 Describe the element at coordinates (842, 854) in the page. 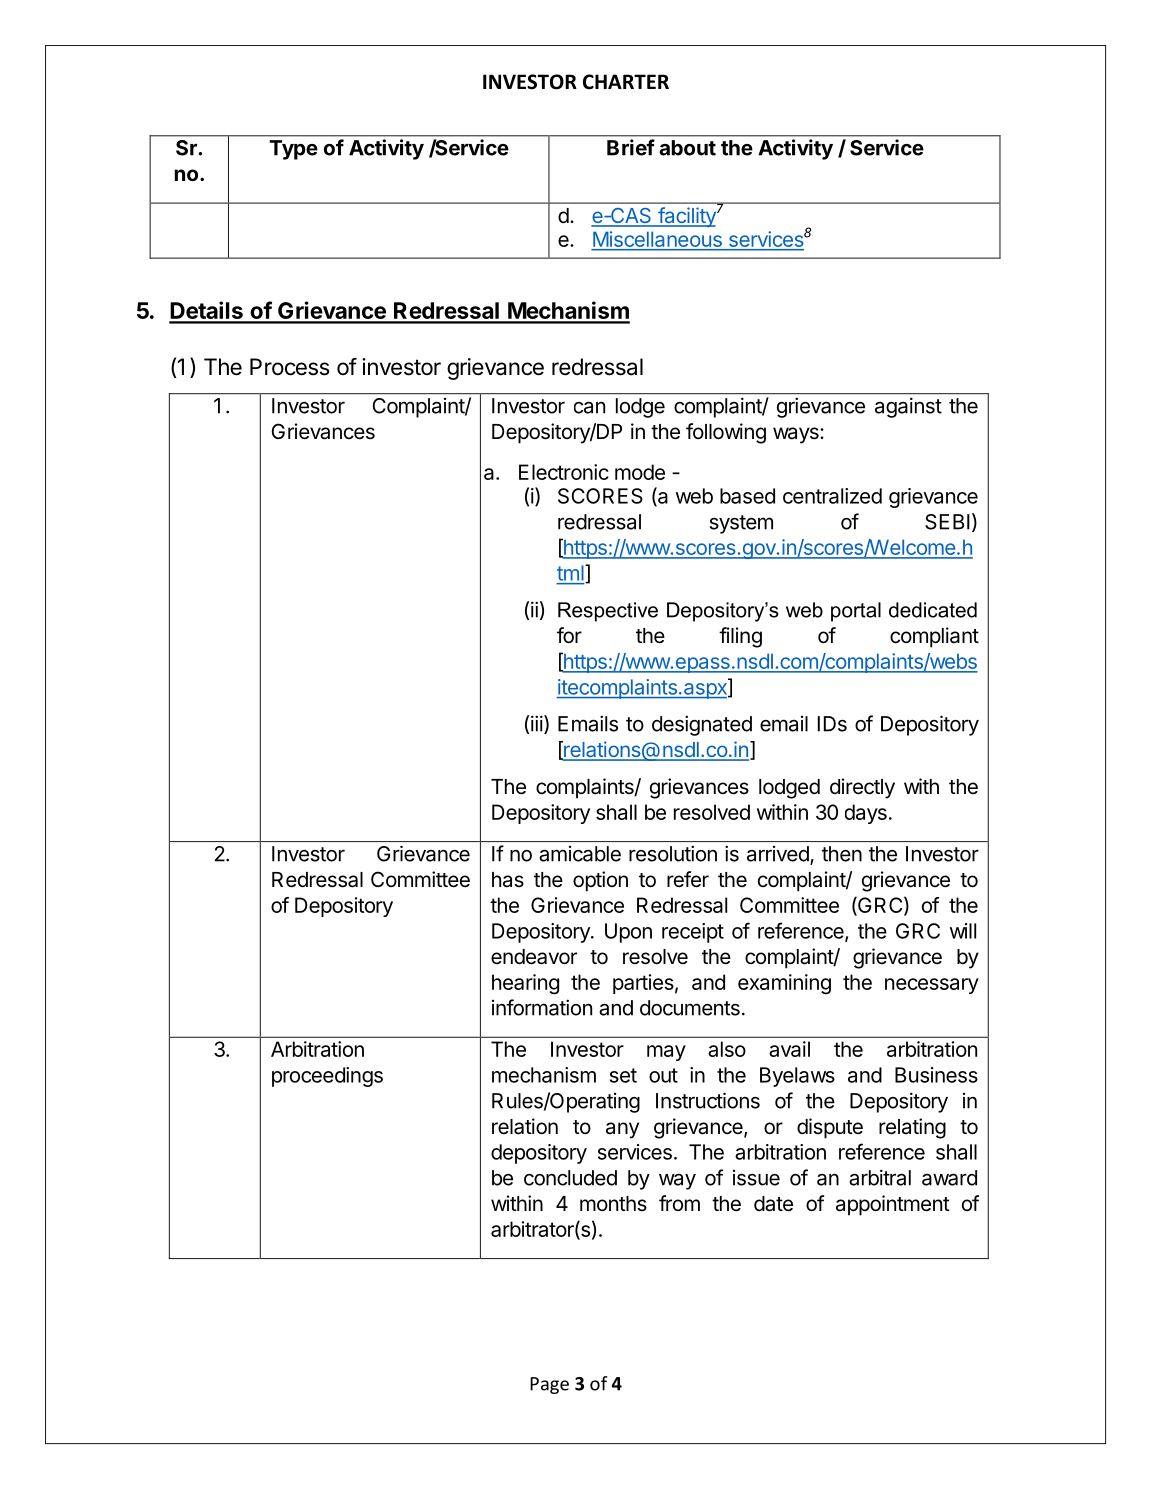

I see `then` at that location.
